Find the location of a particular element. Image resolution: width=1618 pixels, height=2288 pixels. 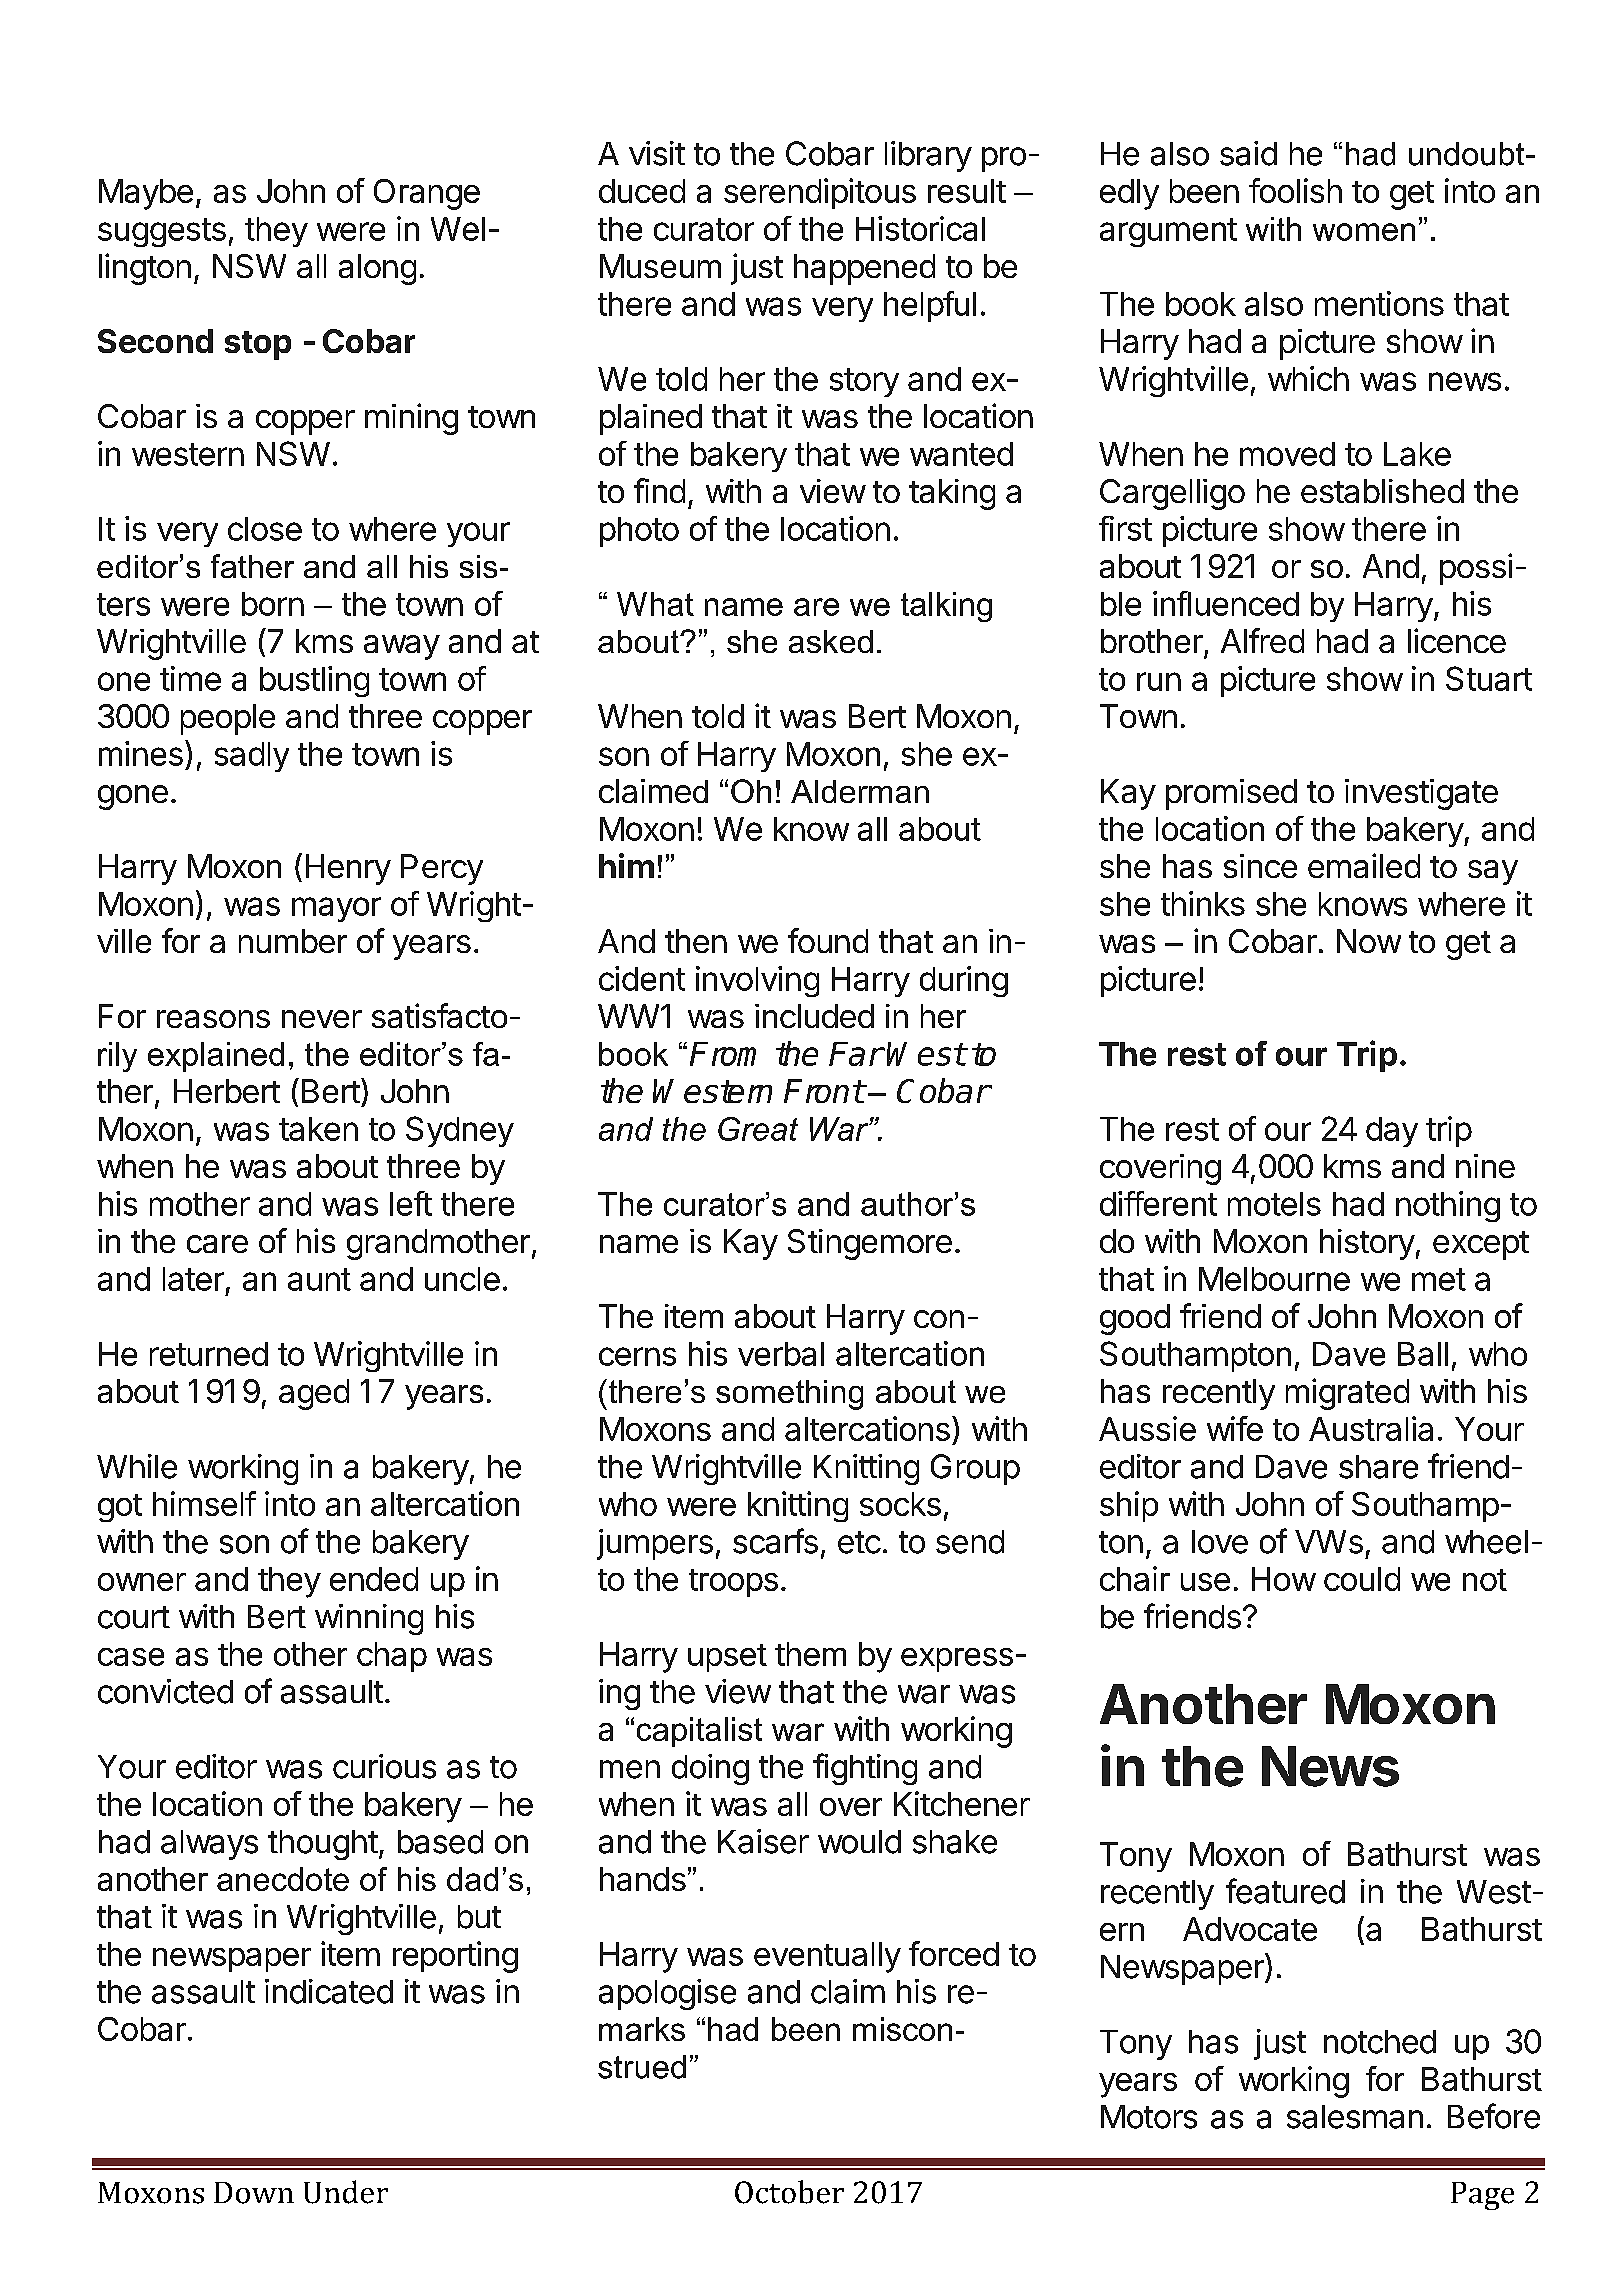

emailed is located at coordinates (1364, 865).
